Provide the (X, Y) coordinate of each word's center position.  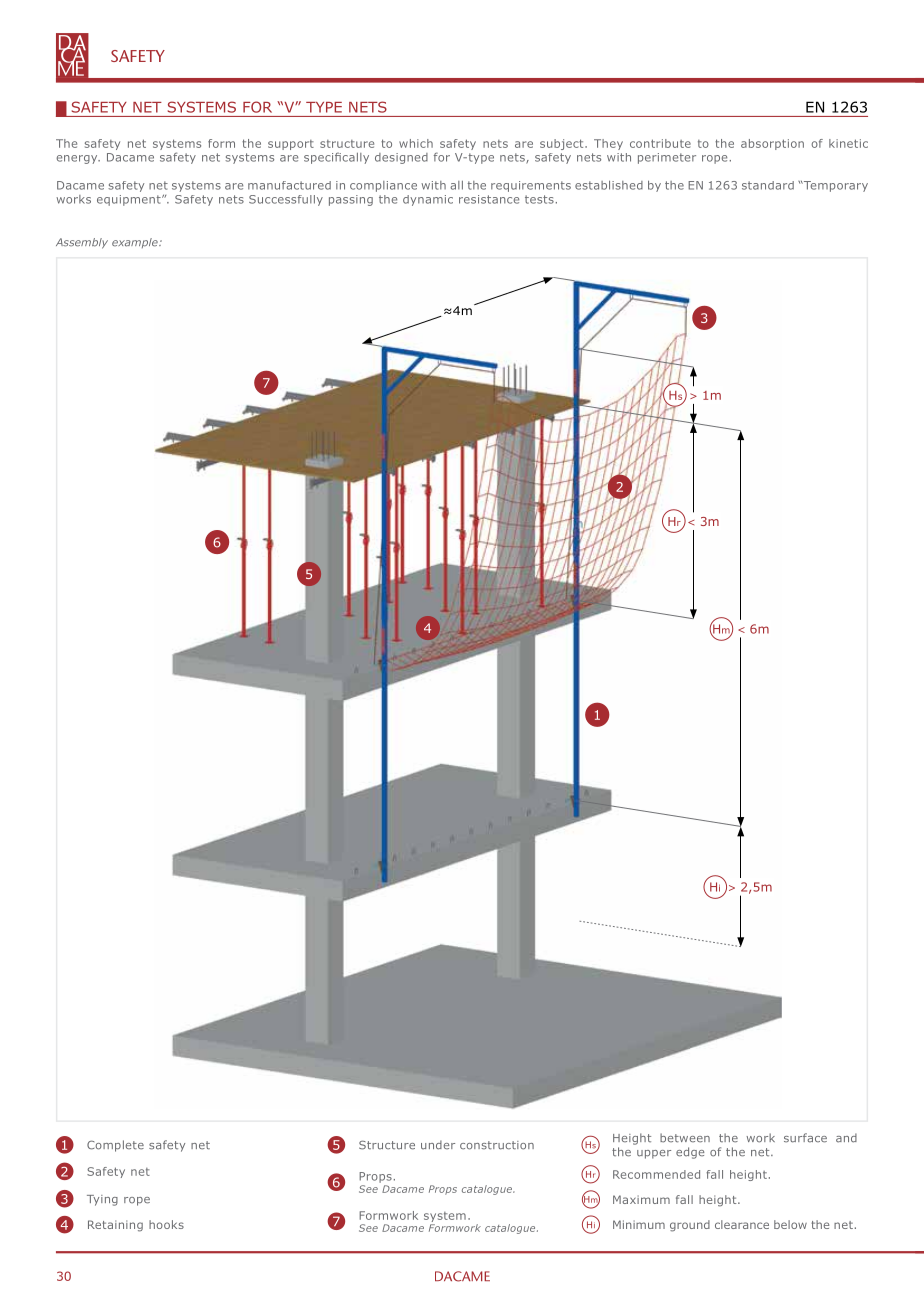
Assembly (82, 243)
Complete (115, 1146)
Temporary (834, 186)
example (136, 243)
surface (805, 1138)
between (685, 1138)
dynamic (428, 200)
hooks (166, 1224)
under (438, 1145)
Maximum (641, 1199)
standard (768, 185)
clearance (742, 1224)
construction (497, 1145)
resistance (489, 199)
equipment (130, 200)
